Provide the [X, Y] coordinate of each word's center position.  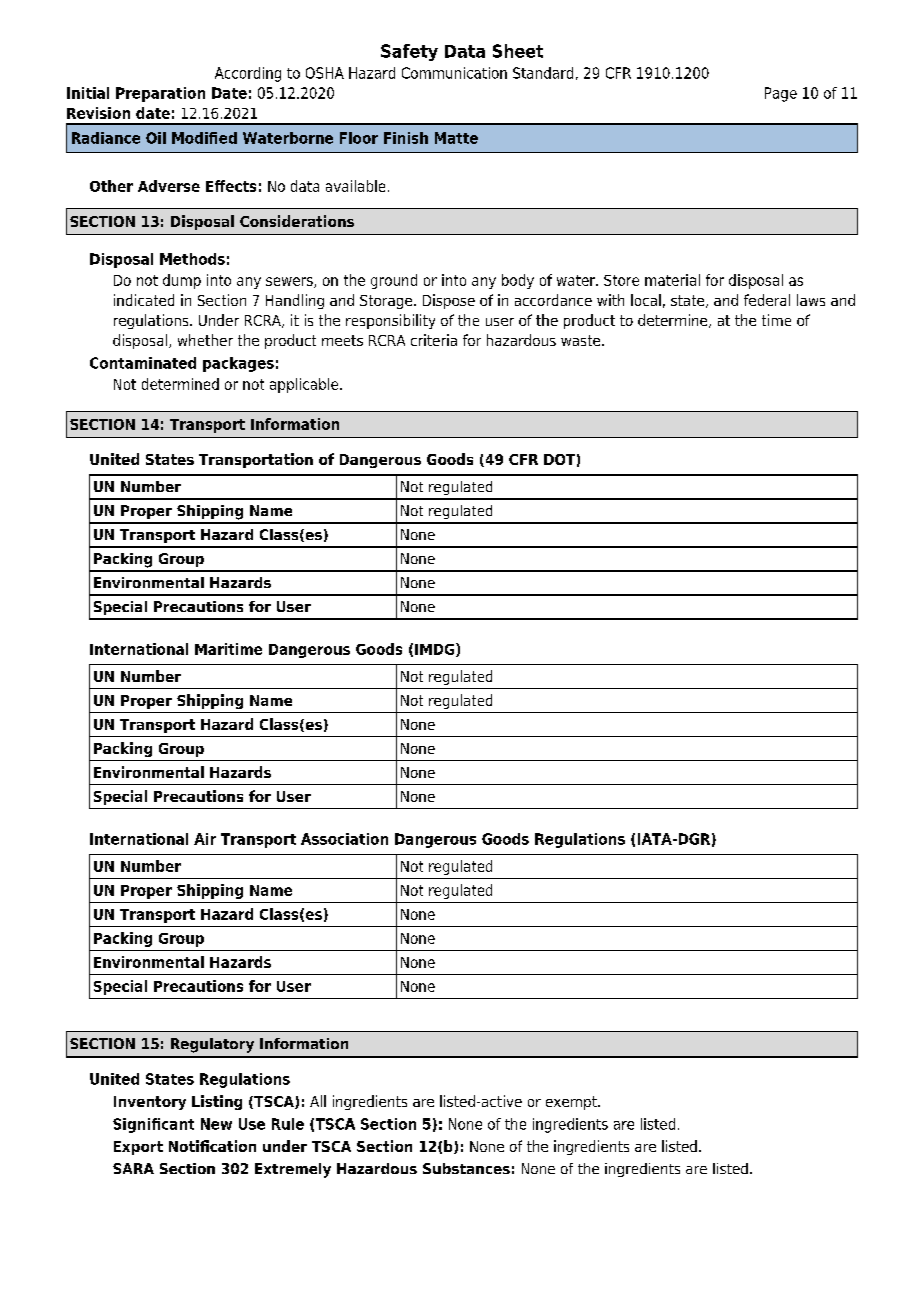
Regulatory [212, 1045]
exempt [572, 1103]
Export [138, 1148]
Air [205, 839]
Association [344, 839]
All [318, 1101]
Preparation [160, 94]
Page [781, 94]
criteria [434, 340]
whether [205, 340]
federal [767, 300]
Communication [454, 73]
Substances [466, 1168]
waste [582, 340]
